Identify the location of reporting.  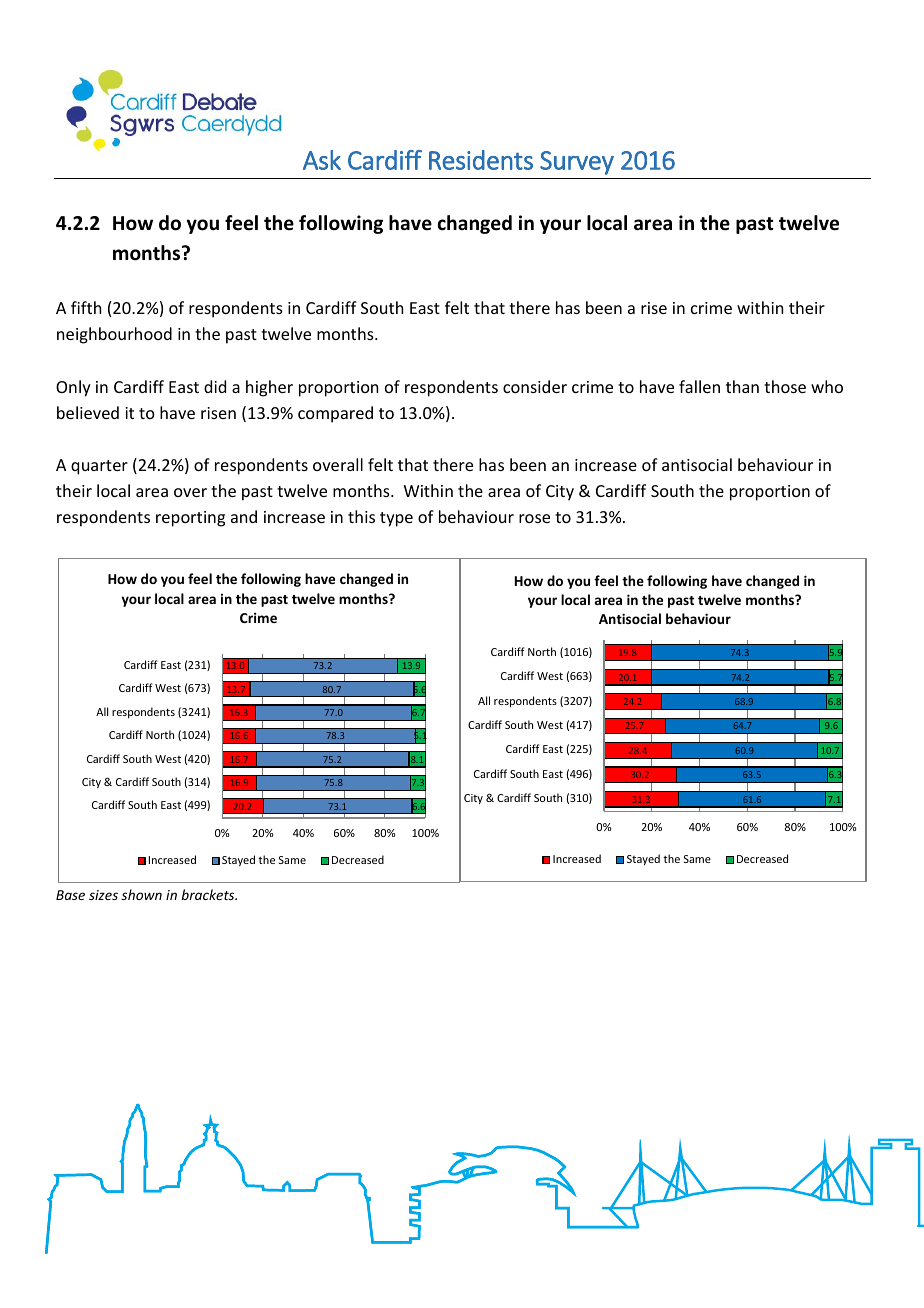
(190, 519).
